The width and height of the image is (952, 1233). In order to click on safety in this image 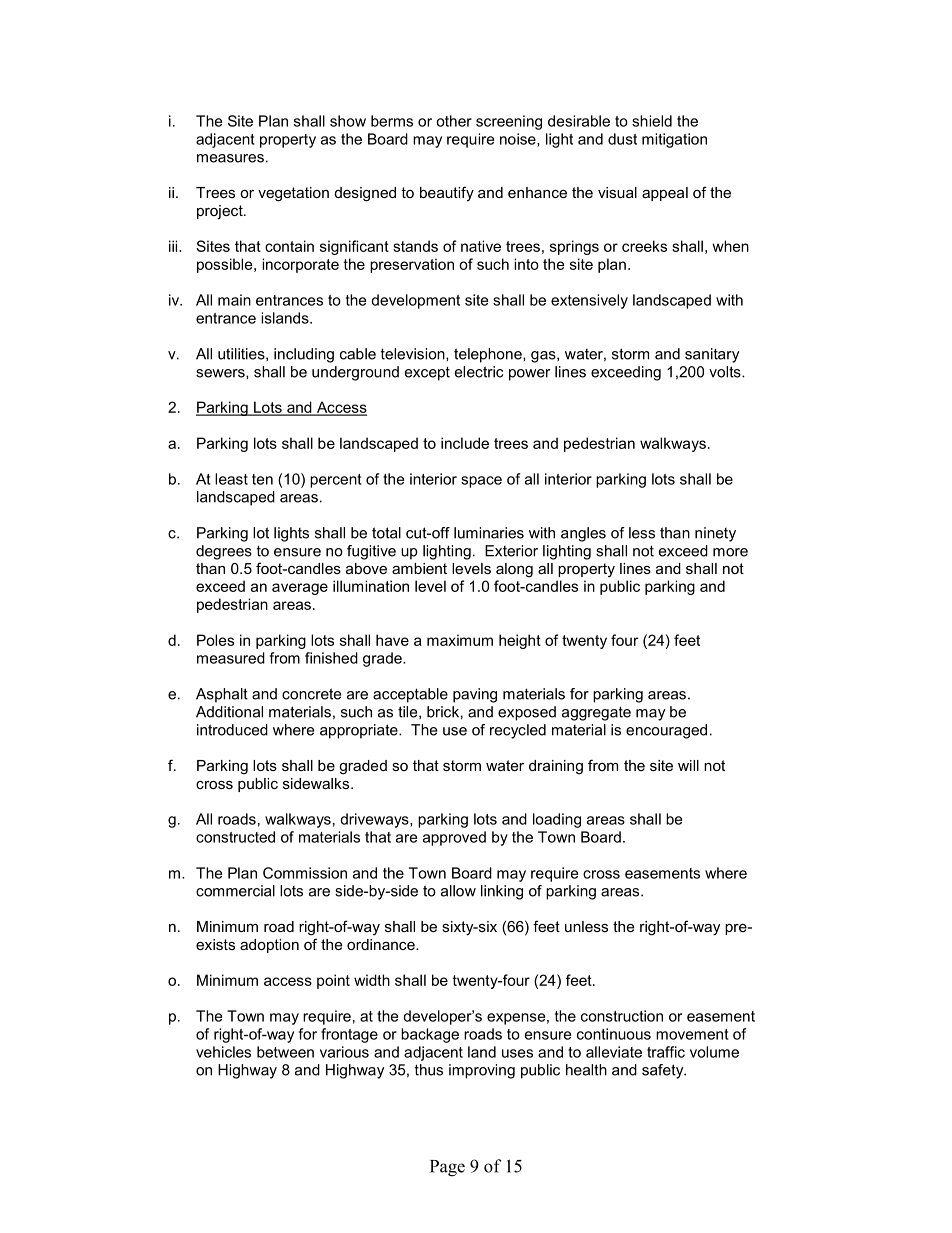, I will do `click(664, 1071)`.
